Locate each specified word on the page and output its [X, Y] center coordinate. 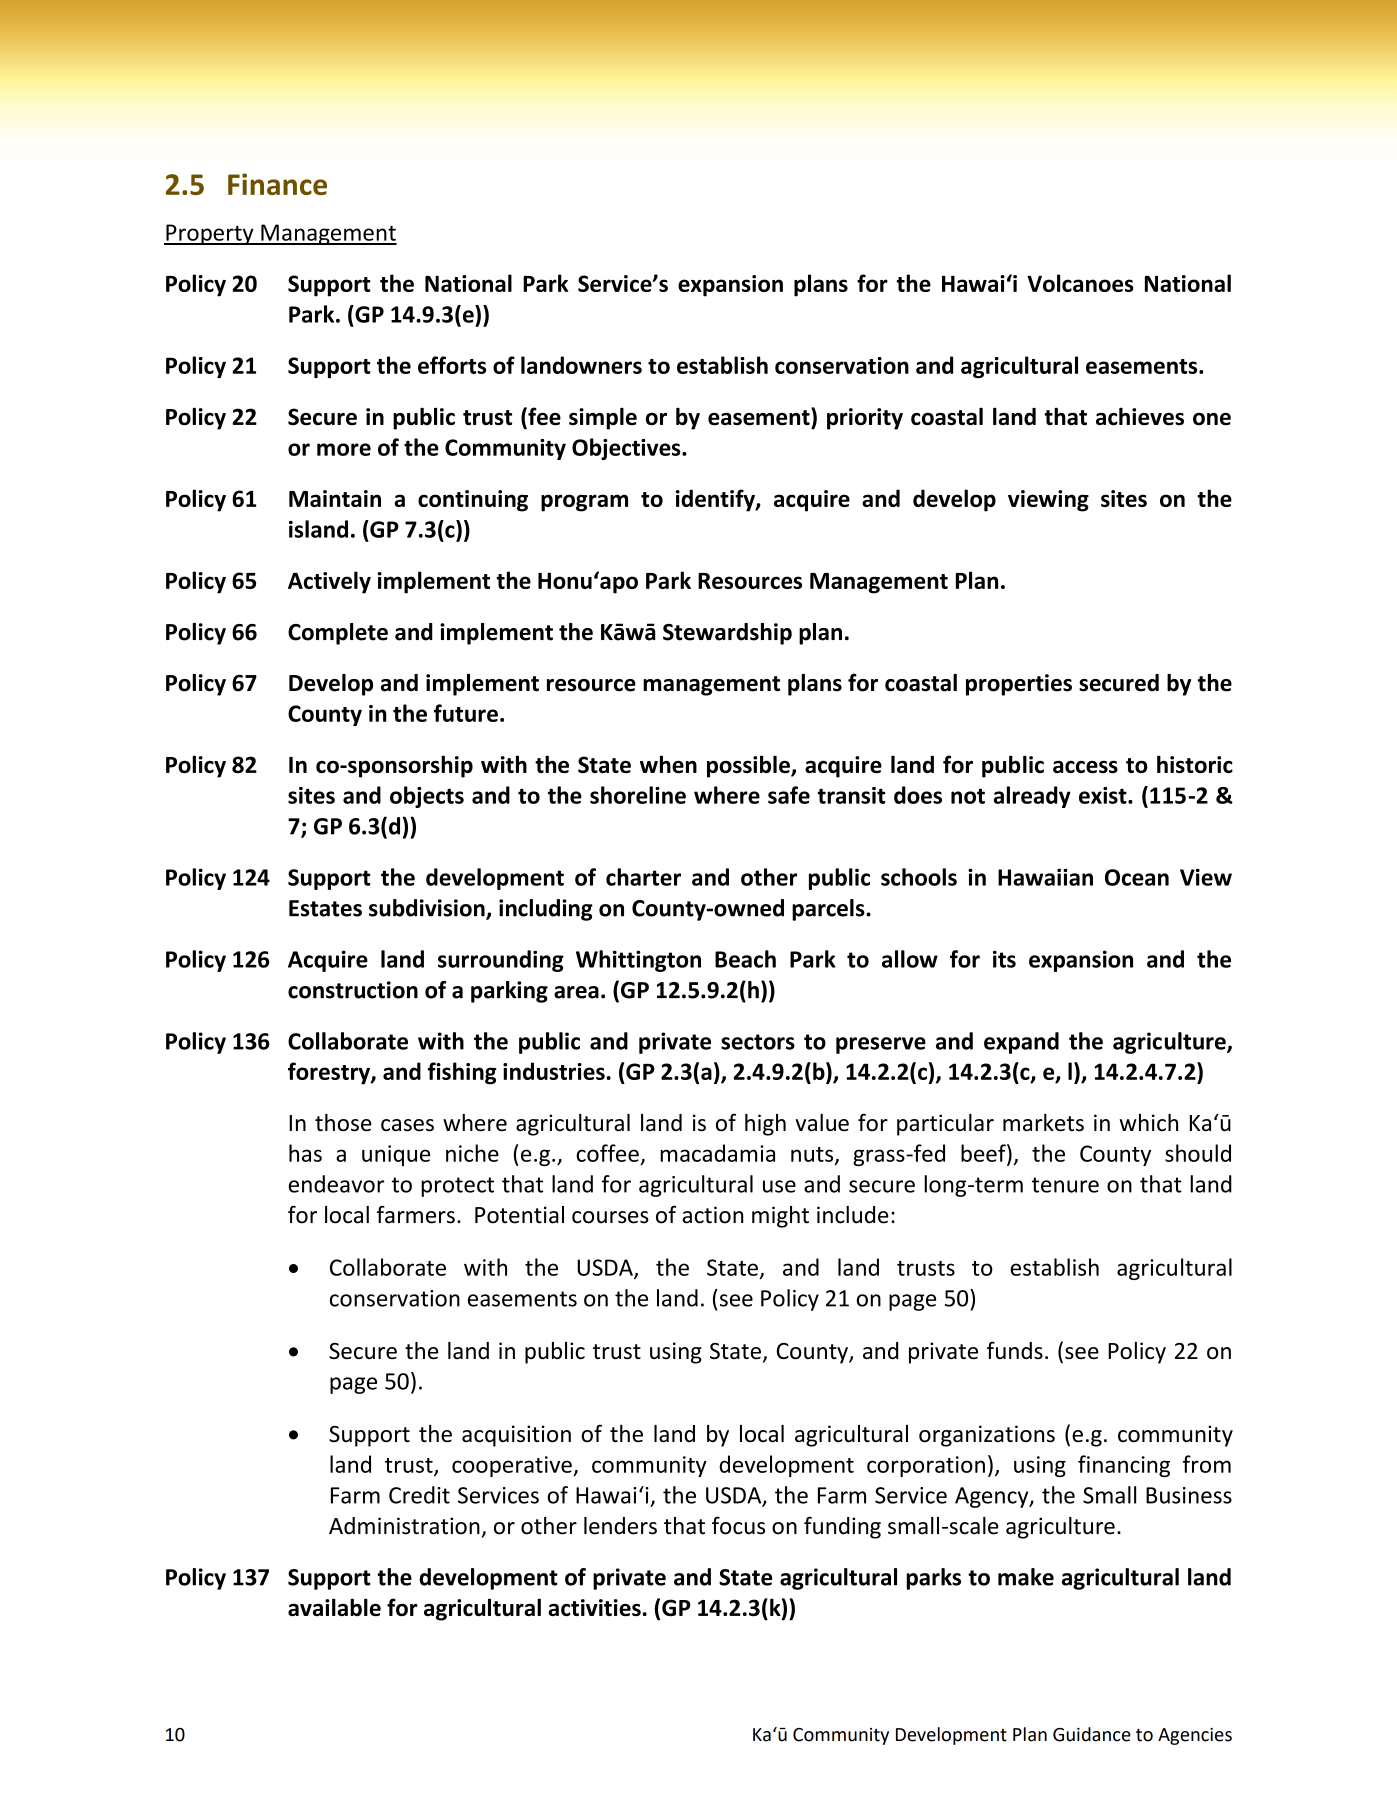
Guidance [1092, 1734]
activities [594, 1607]
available [334, 1607]
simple [603, 418]
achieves [1140, 416]
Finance [277, 184]
